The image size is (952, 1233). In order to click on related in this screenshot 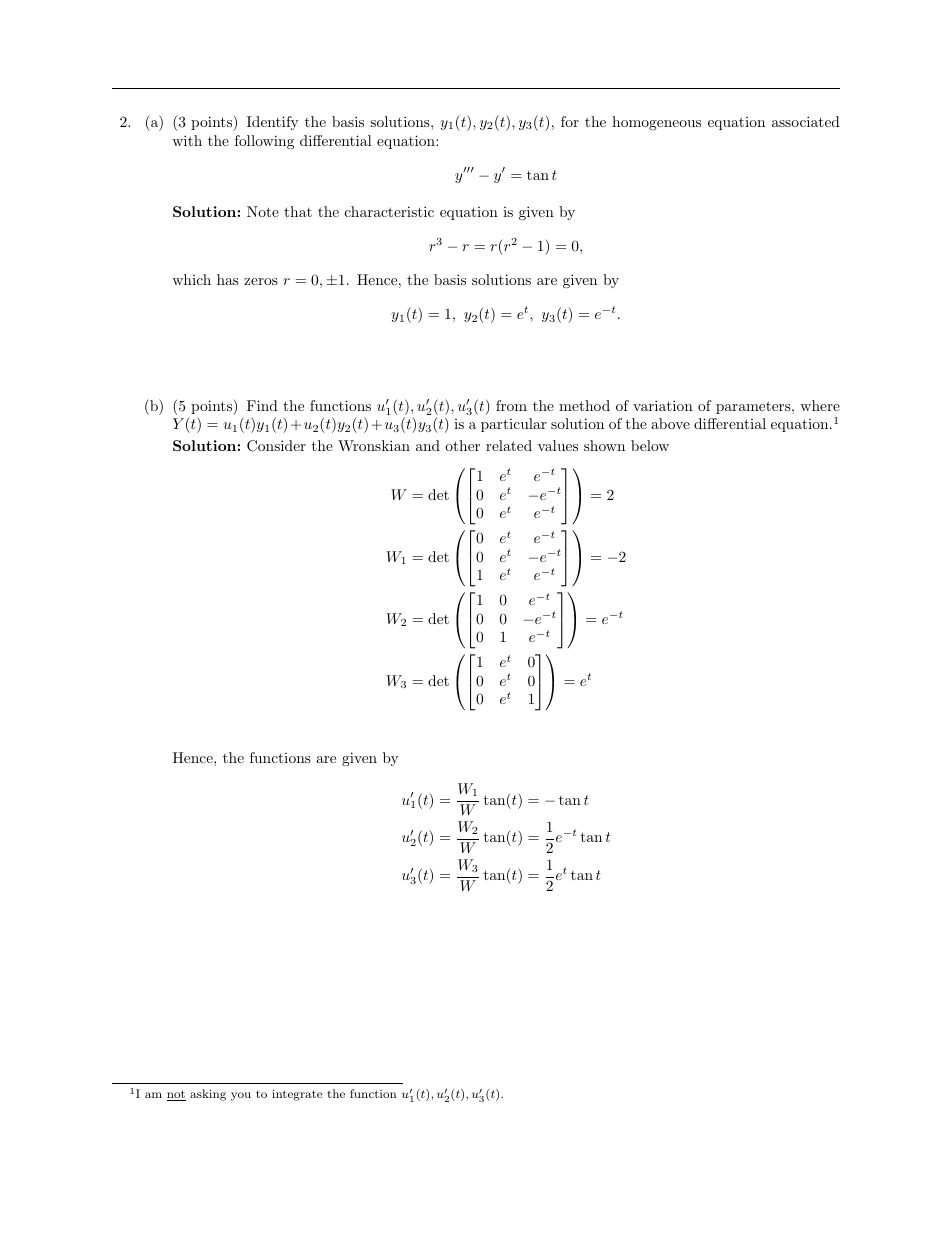, I will do `click(509, 445)`.
